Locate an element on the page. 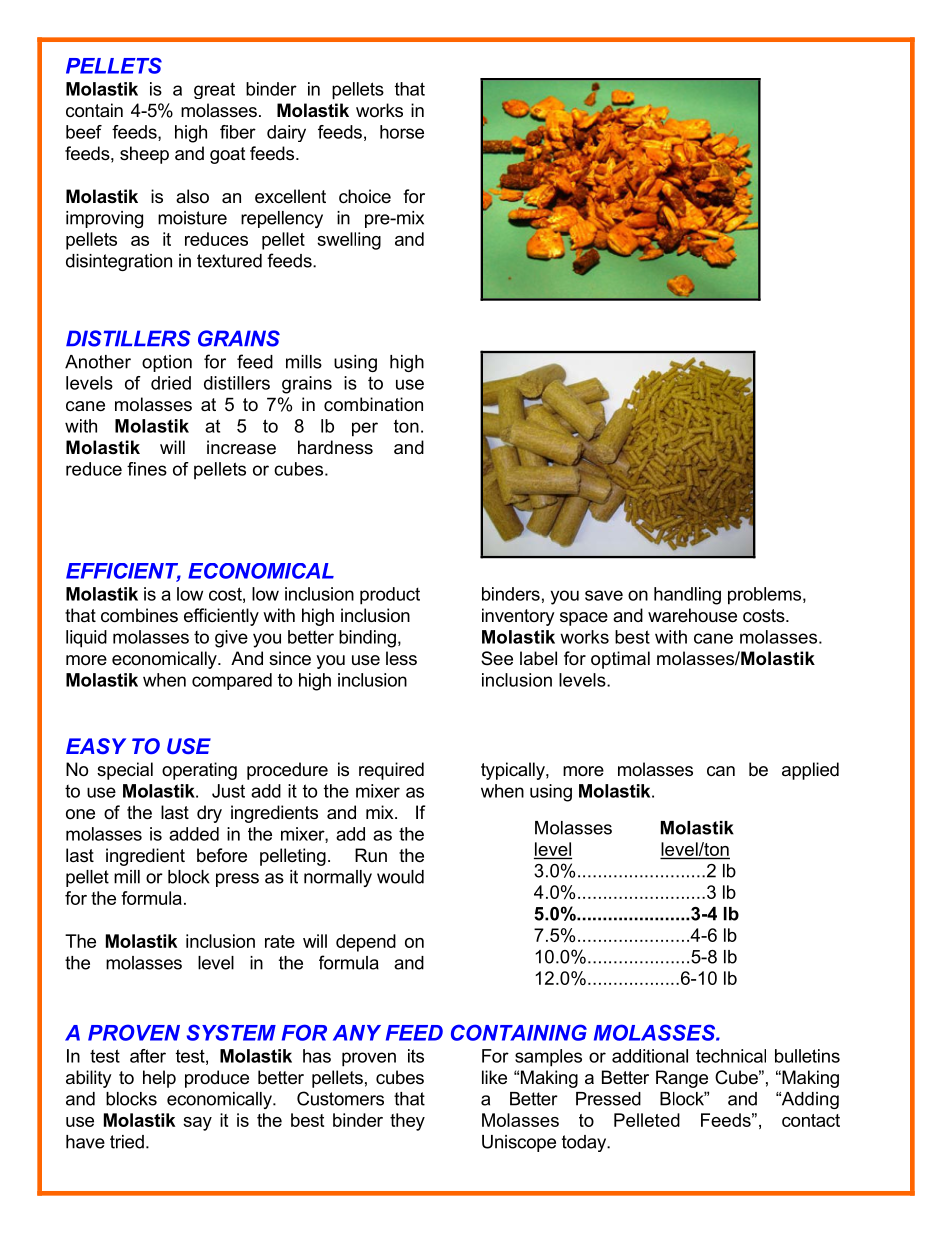  combines is located at coordinates (139, 615).
